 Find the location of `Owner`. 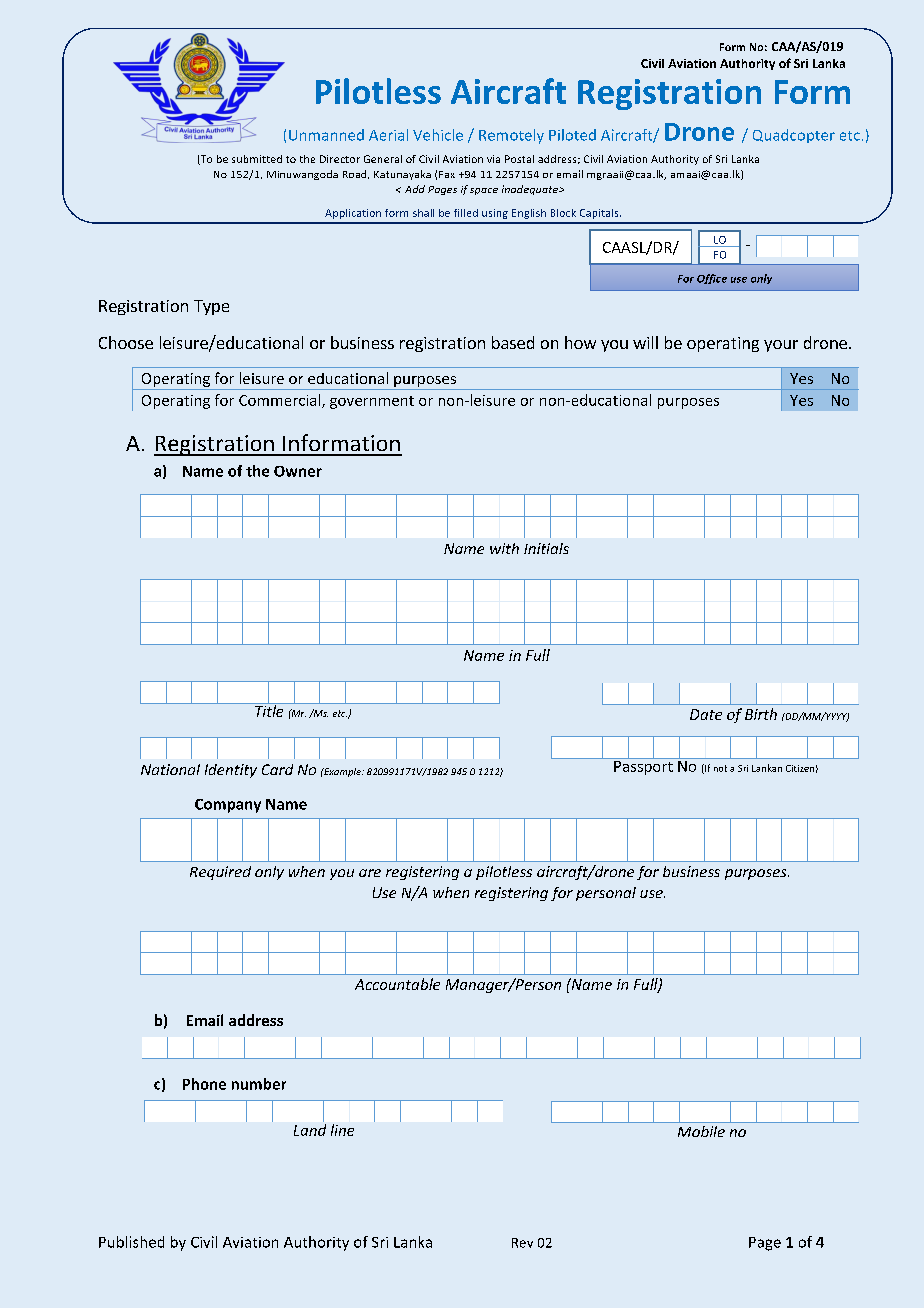

Owner is located at coordinates (298, 471).
